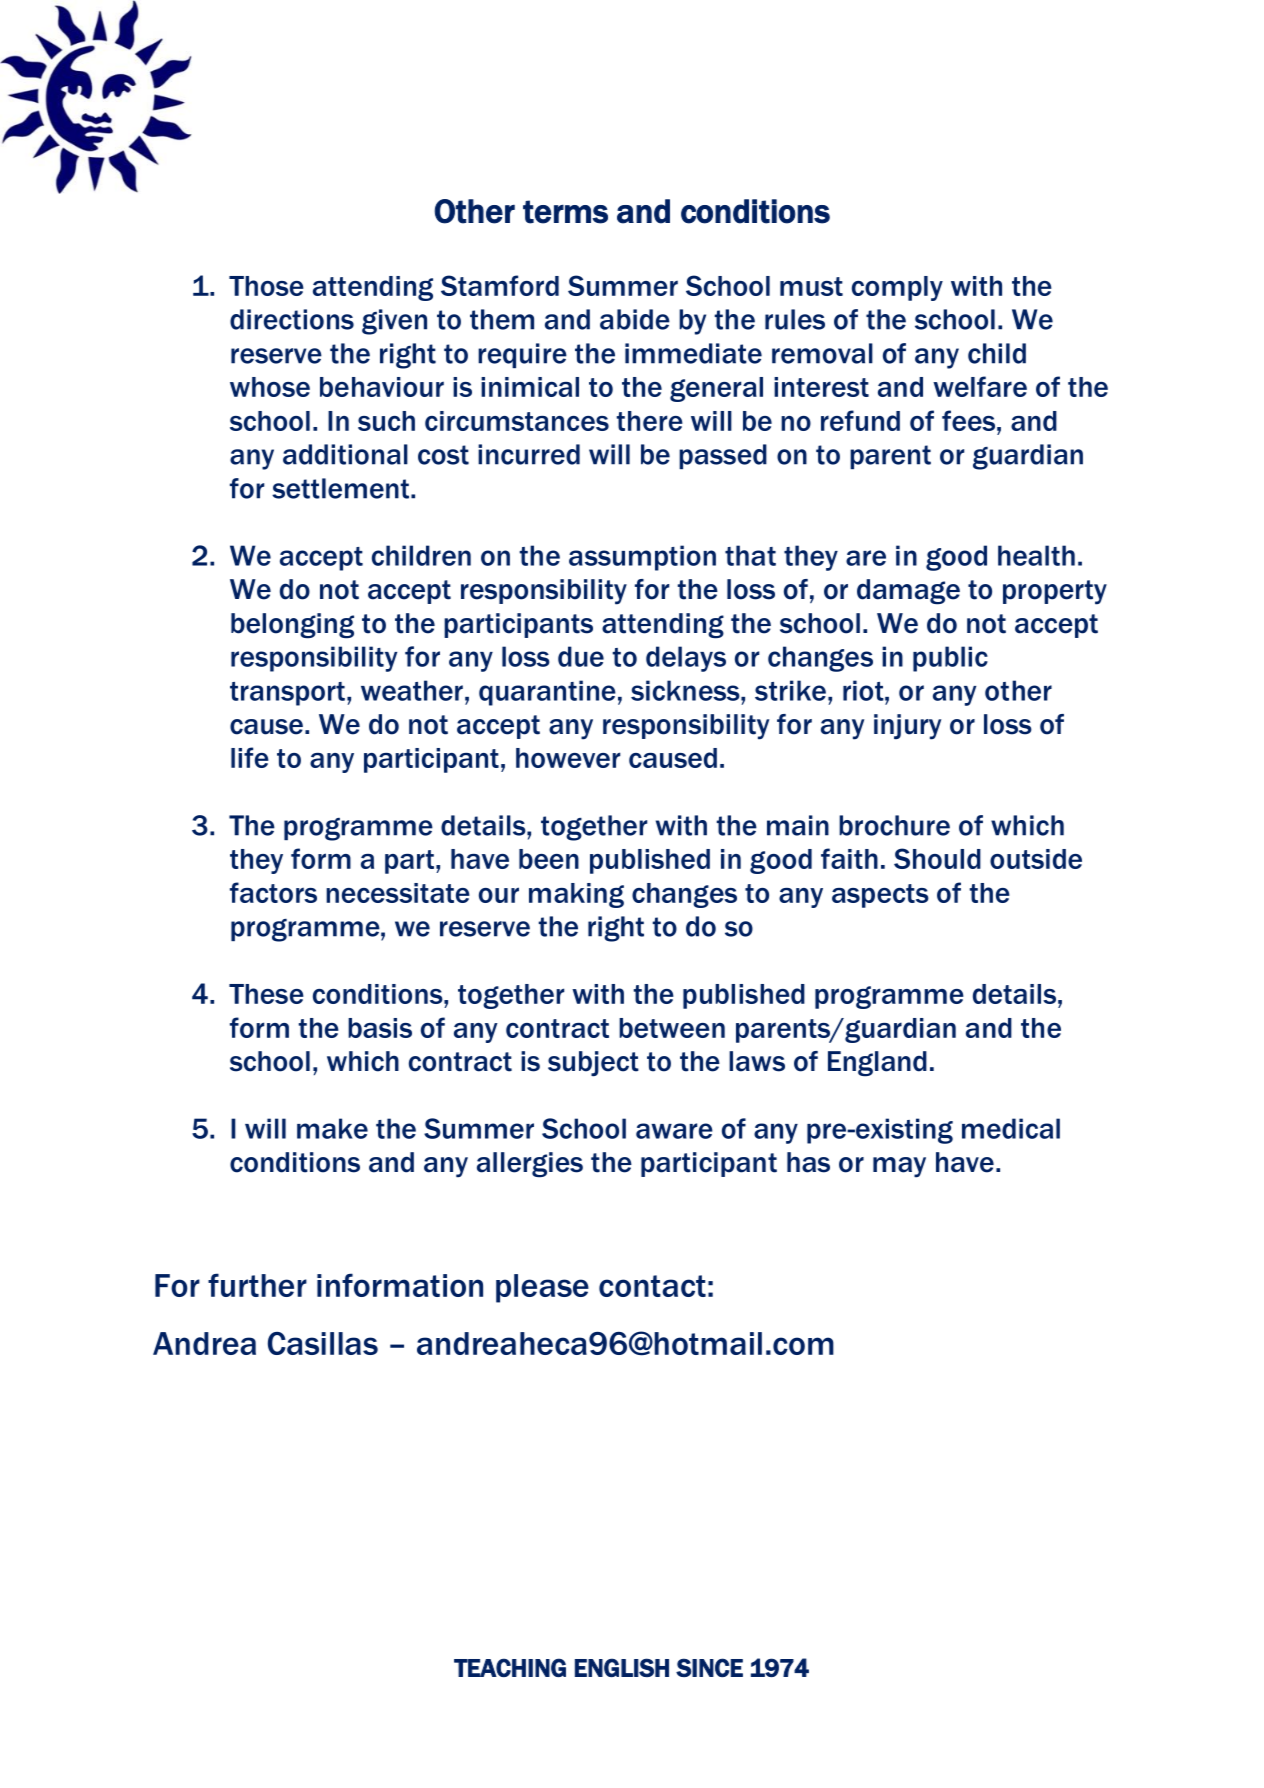 This image has height=1788, width=1264. I want to click on TEACHING, so click(510, 1667).
